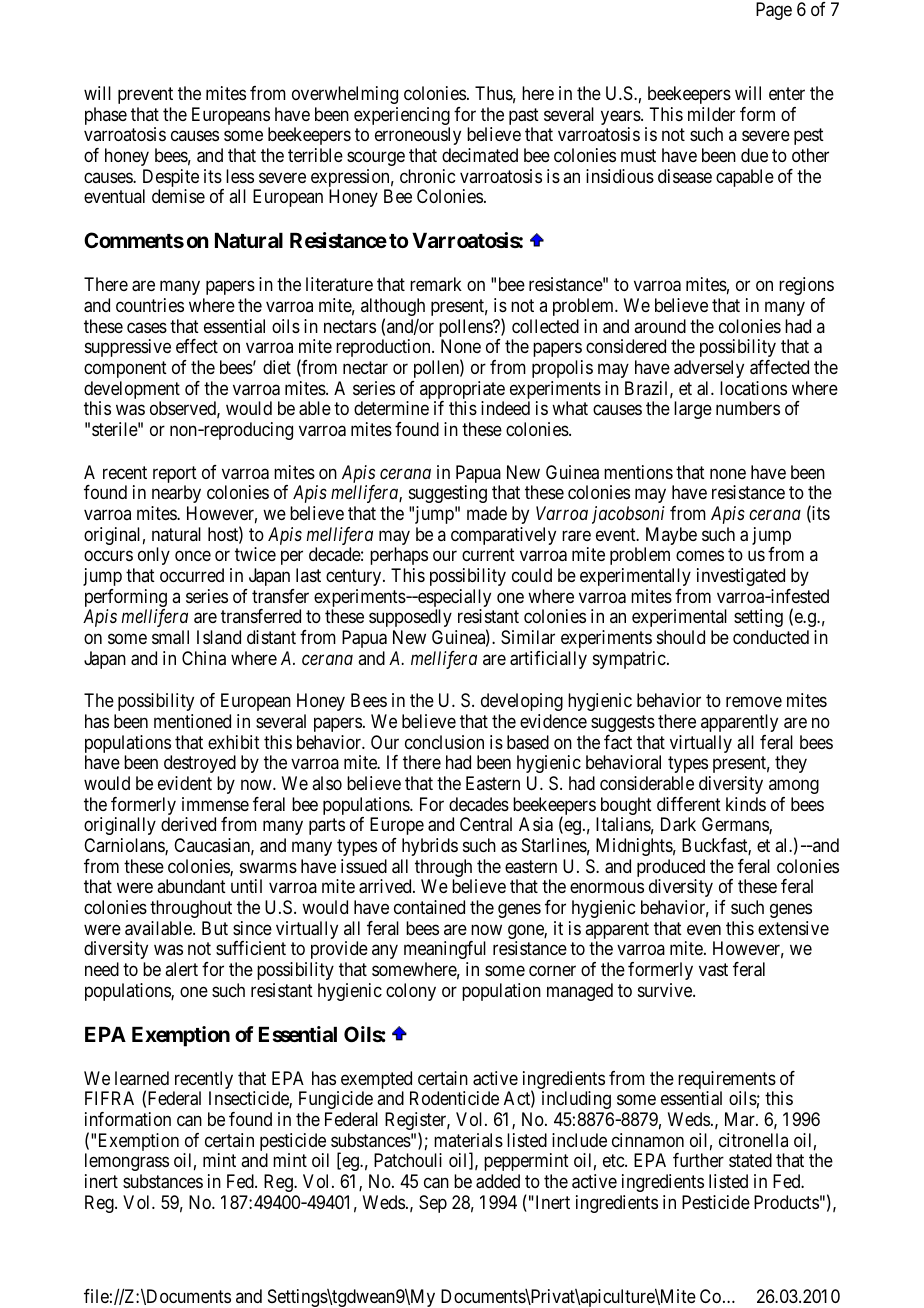 The image size is (924, 1308). Describe the element at coordinates (750, 1160) in the screenshot. I see `stated` at that location.
